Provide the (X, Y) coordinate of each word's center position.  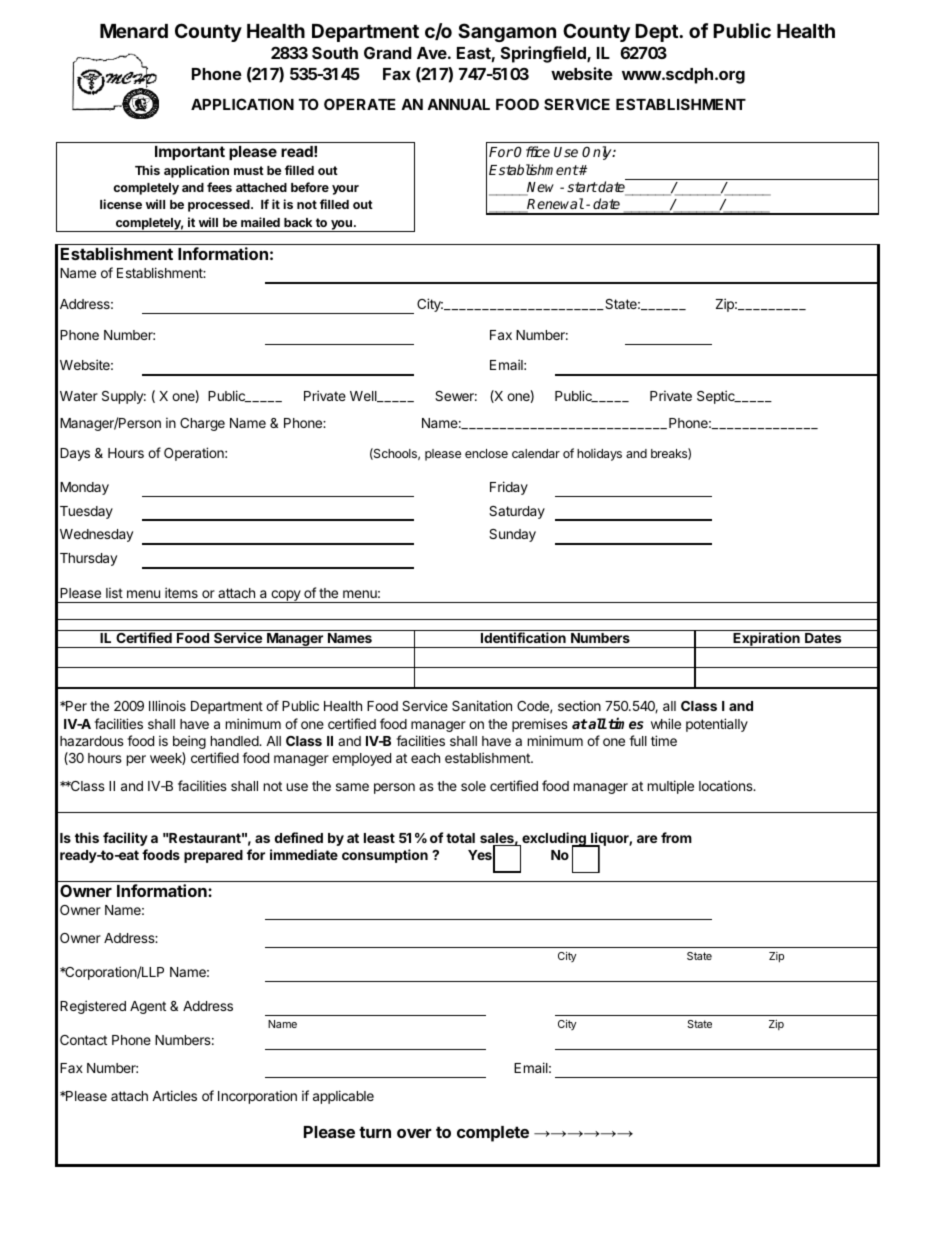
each (425, 758)
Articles (174, 1095)
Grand (387, 52)
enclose (486, 453)
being (189, 742)
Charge (202, 424)
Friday (509, 488)
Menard (134, 31)
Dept (657, 33)
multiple (671, 787)
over (414, 1133)
